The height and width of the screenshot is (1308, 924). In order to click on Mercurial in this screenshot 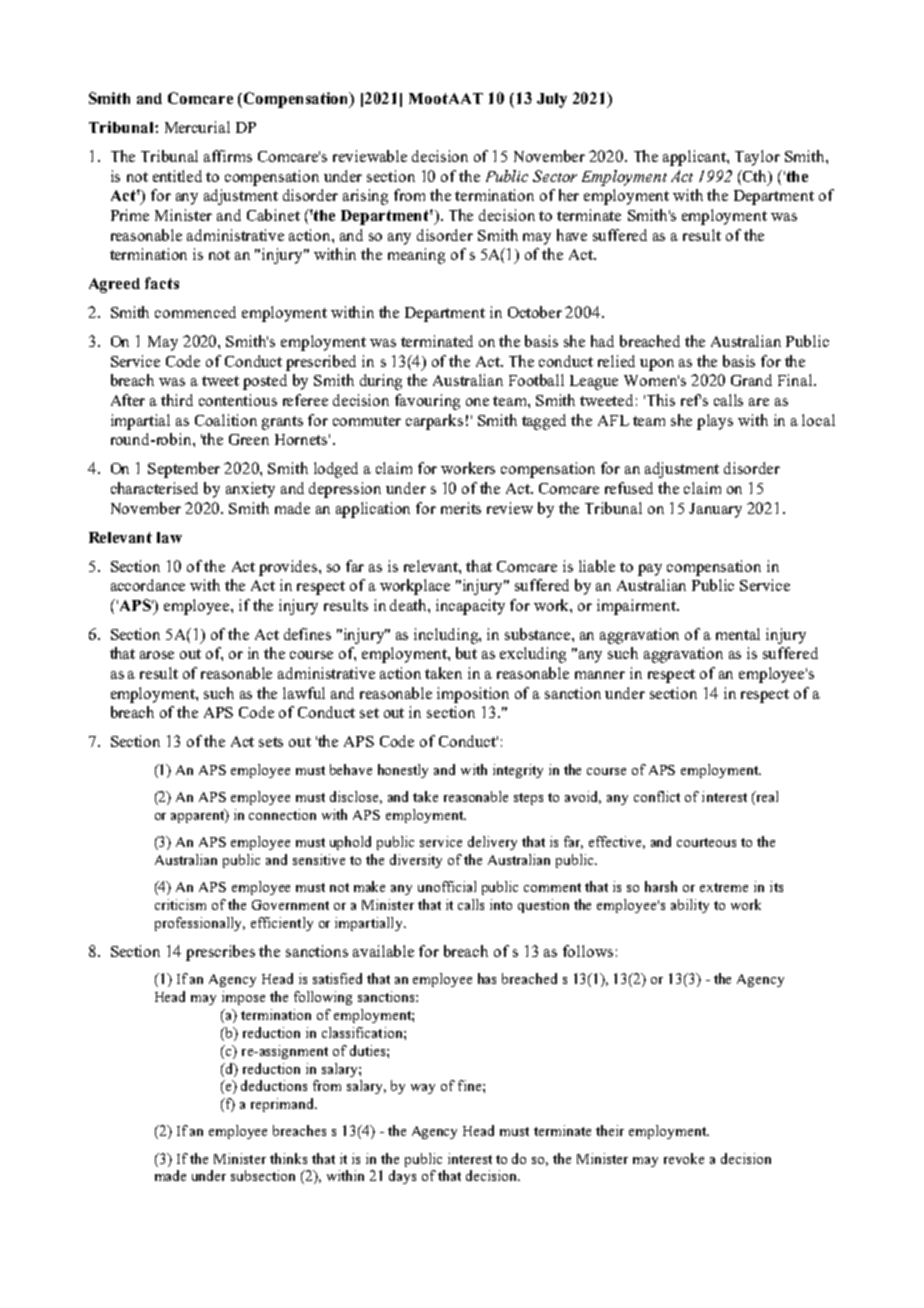, I will do `click(197, 127)`.
